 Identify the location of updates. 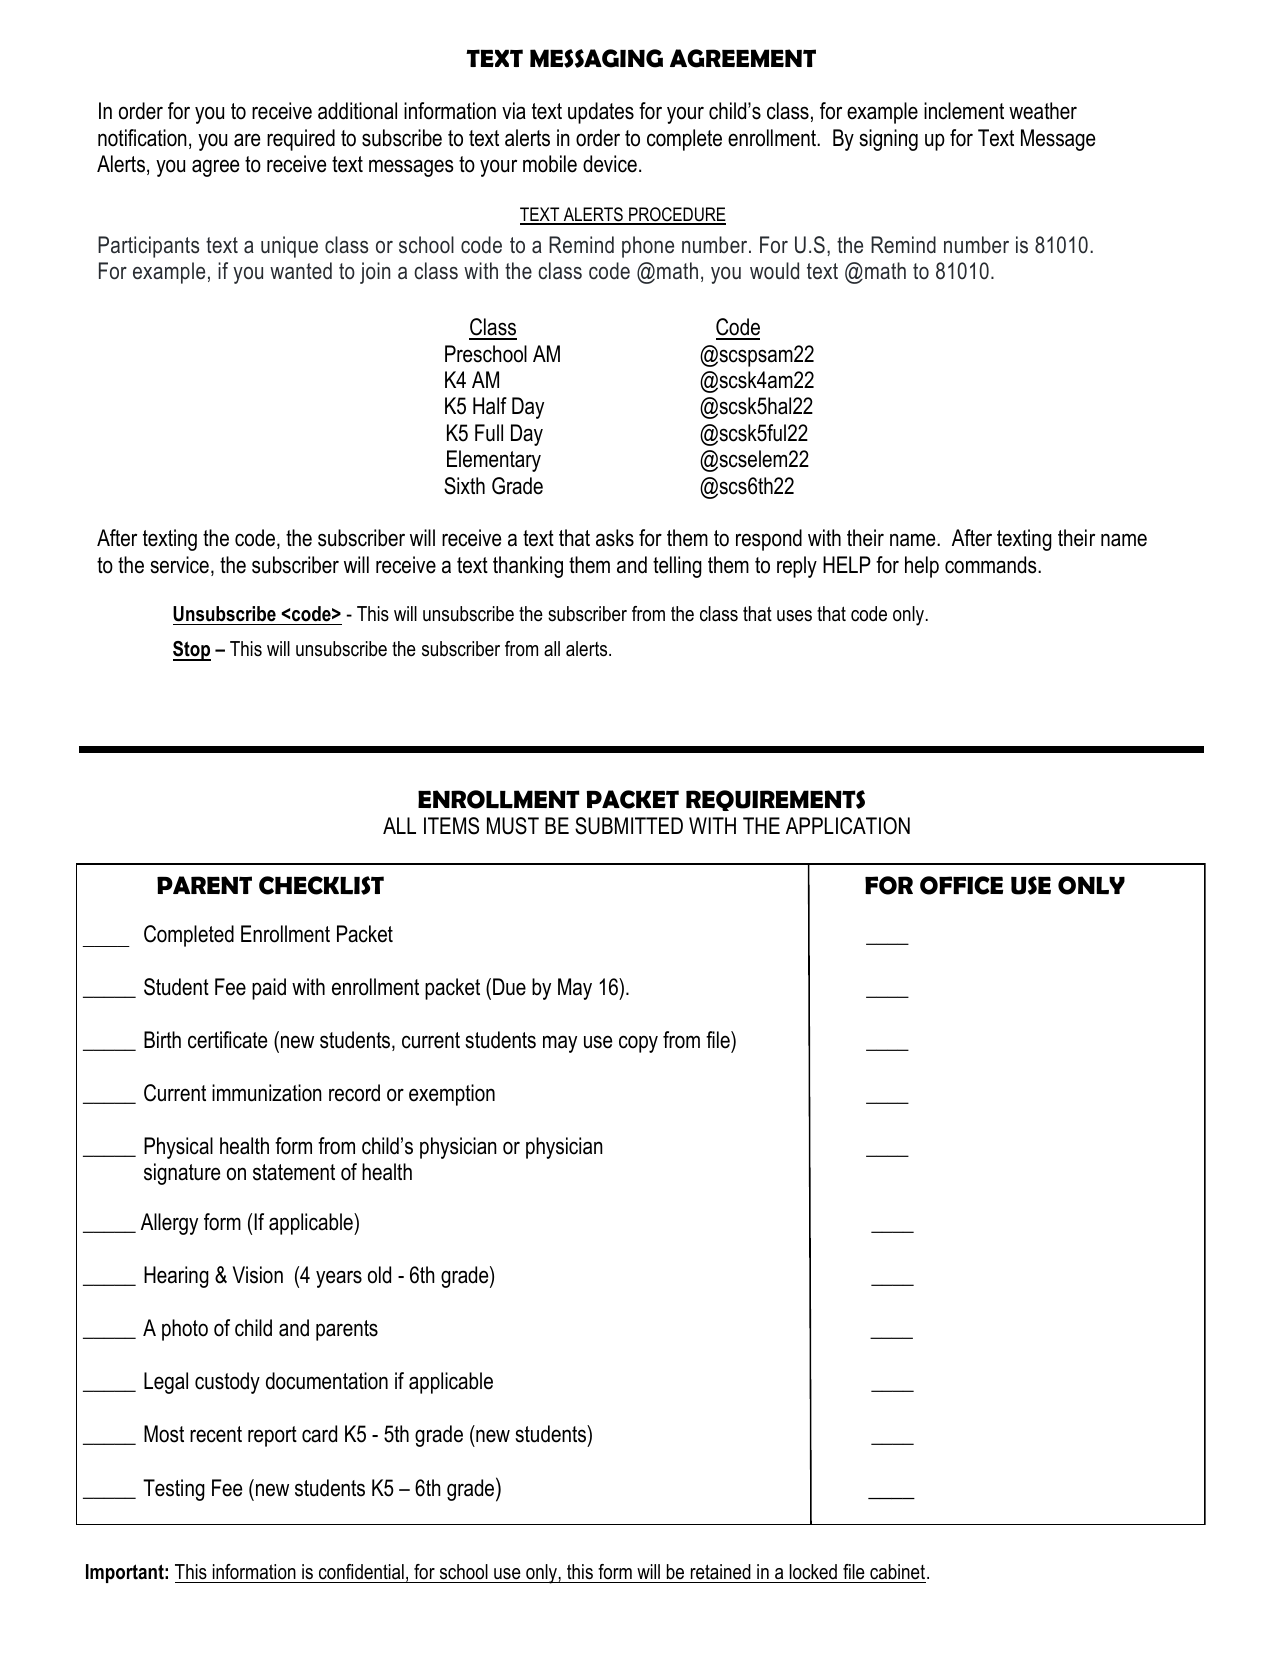
(601, 113).
